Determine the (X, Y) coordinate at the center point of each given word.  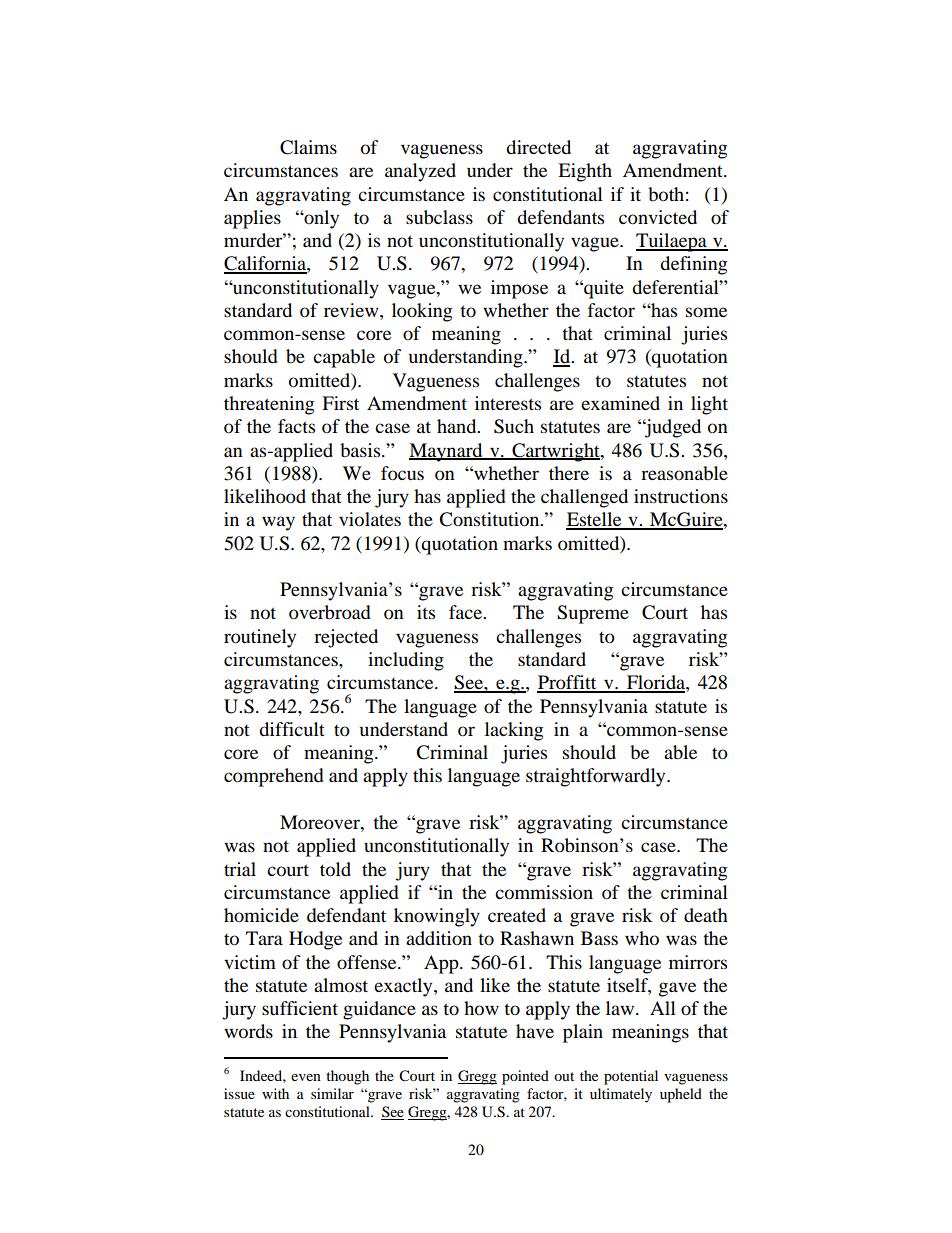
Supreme (593, 614)
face (466, 612)
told (335, 869)
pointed (525, 1077)
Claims (308, 147)
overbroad (330, 612)
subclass (439, 217)
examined (620, 403)
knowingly (437, 917)
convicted (658, 217)
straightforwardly (597, 777)
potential (631, 1077)
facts (296, 426)
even (306, 1077)
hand (458, 426)
